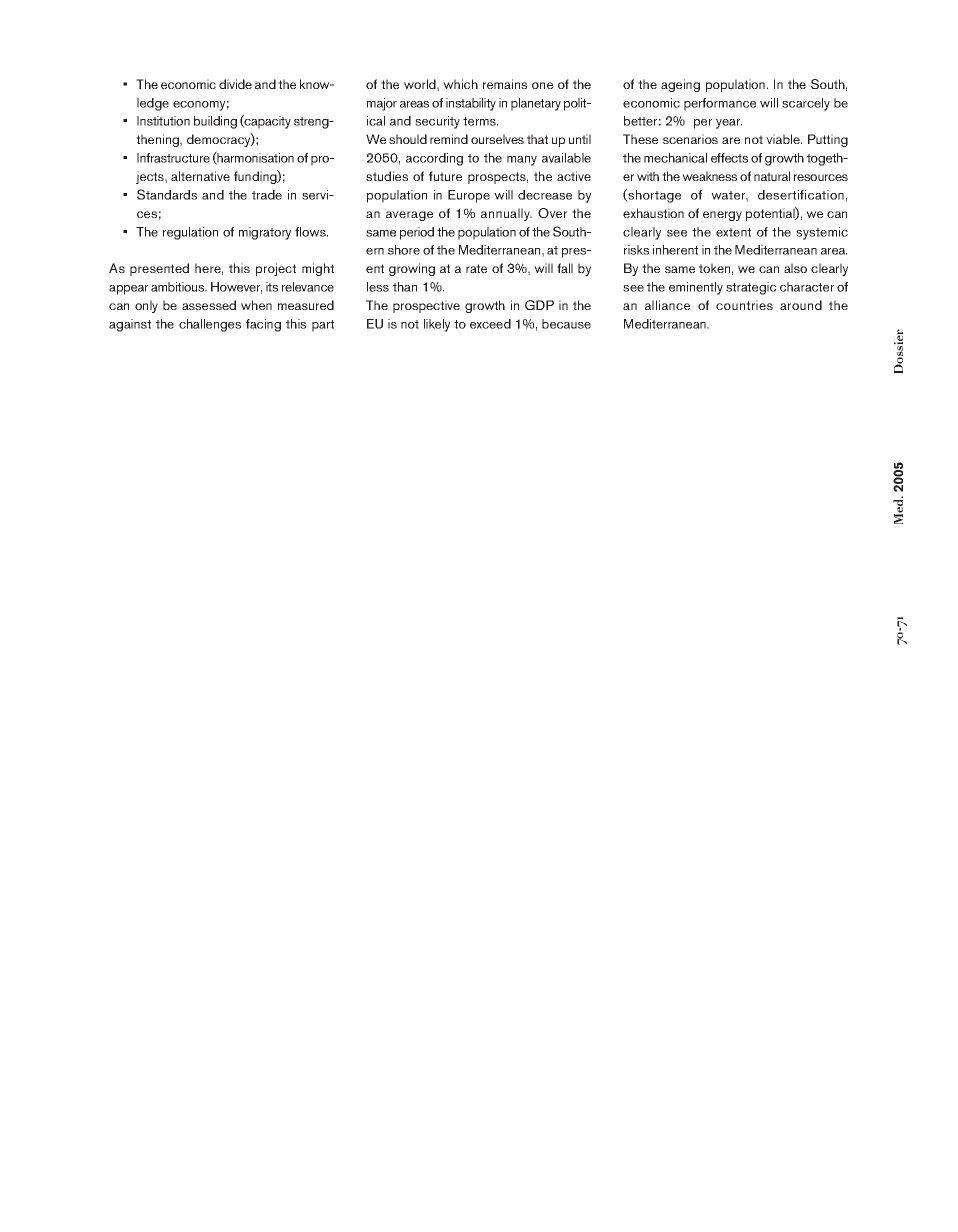 Image resolution: width=958 pixels, height=1232 pixels. Describe the element at coordinates (490, 324) in the document. I see `exceed` at that location.
